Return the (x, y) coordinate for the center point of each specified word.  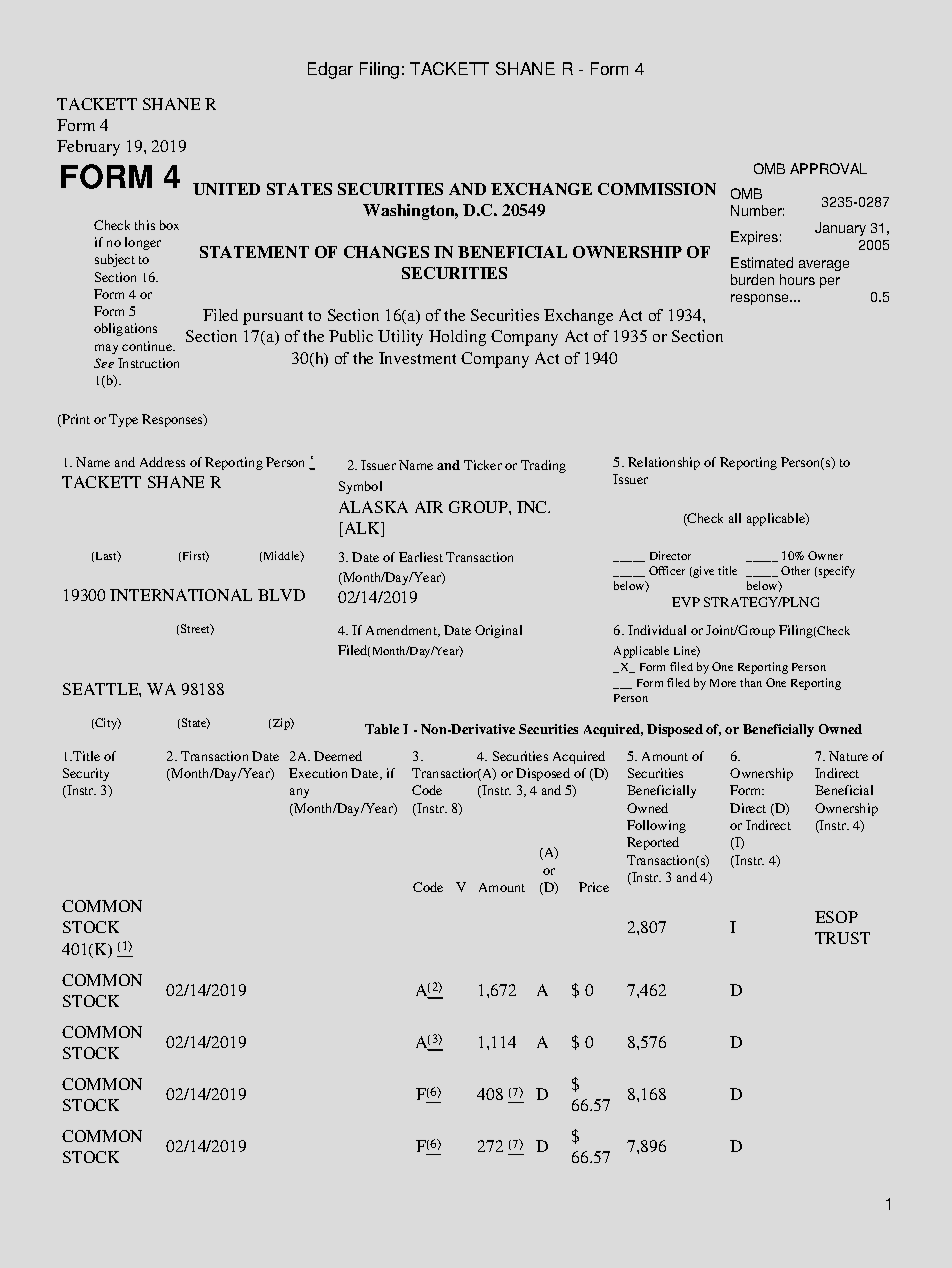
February (88, 148)
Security (86, 774)
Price (594, 887)
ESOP (836, 917)
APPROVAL (828, 168)
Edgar (330, 70)
